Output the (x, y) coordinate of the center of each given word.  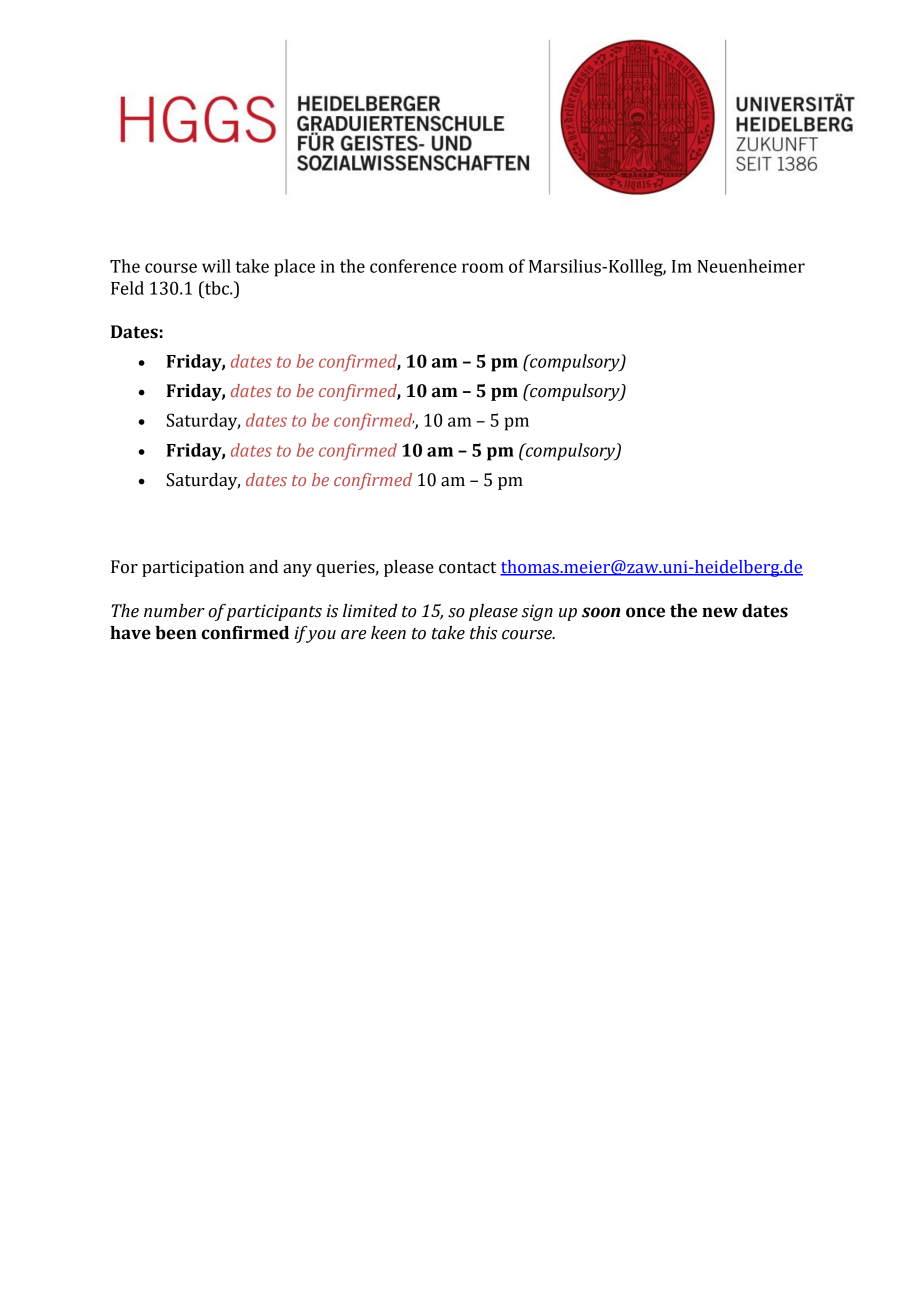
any (297, 570)
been (176, 633)
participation (193, 568)
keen (388, 633)
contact (467, 568)
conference (413, 266)
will (216, 266)
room (483, 268)
